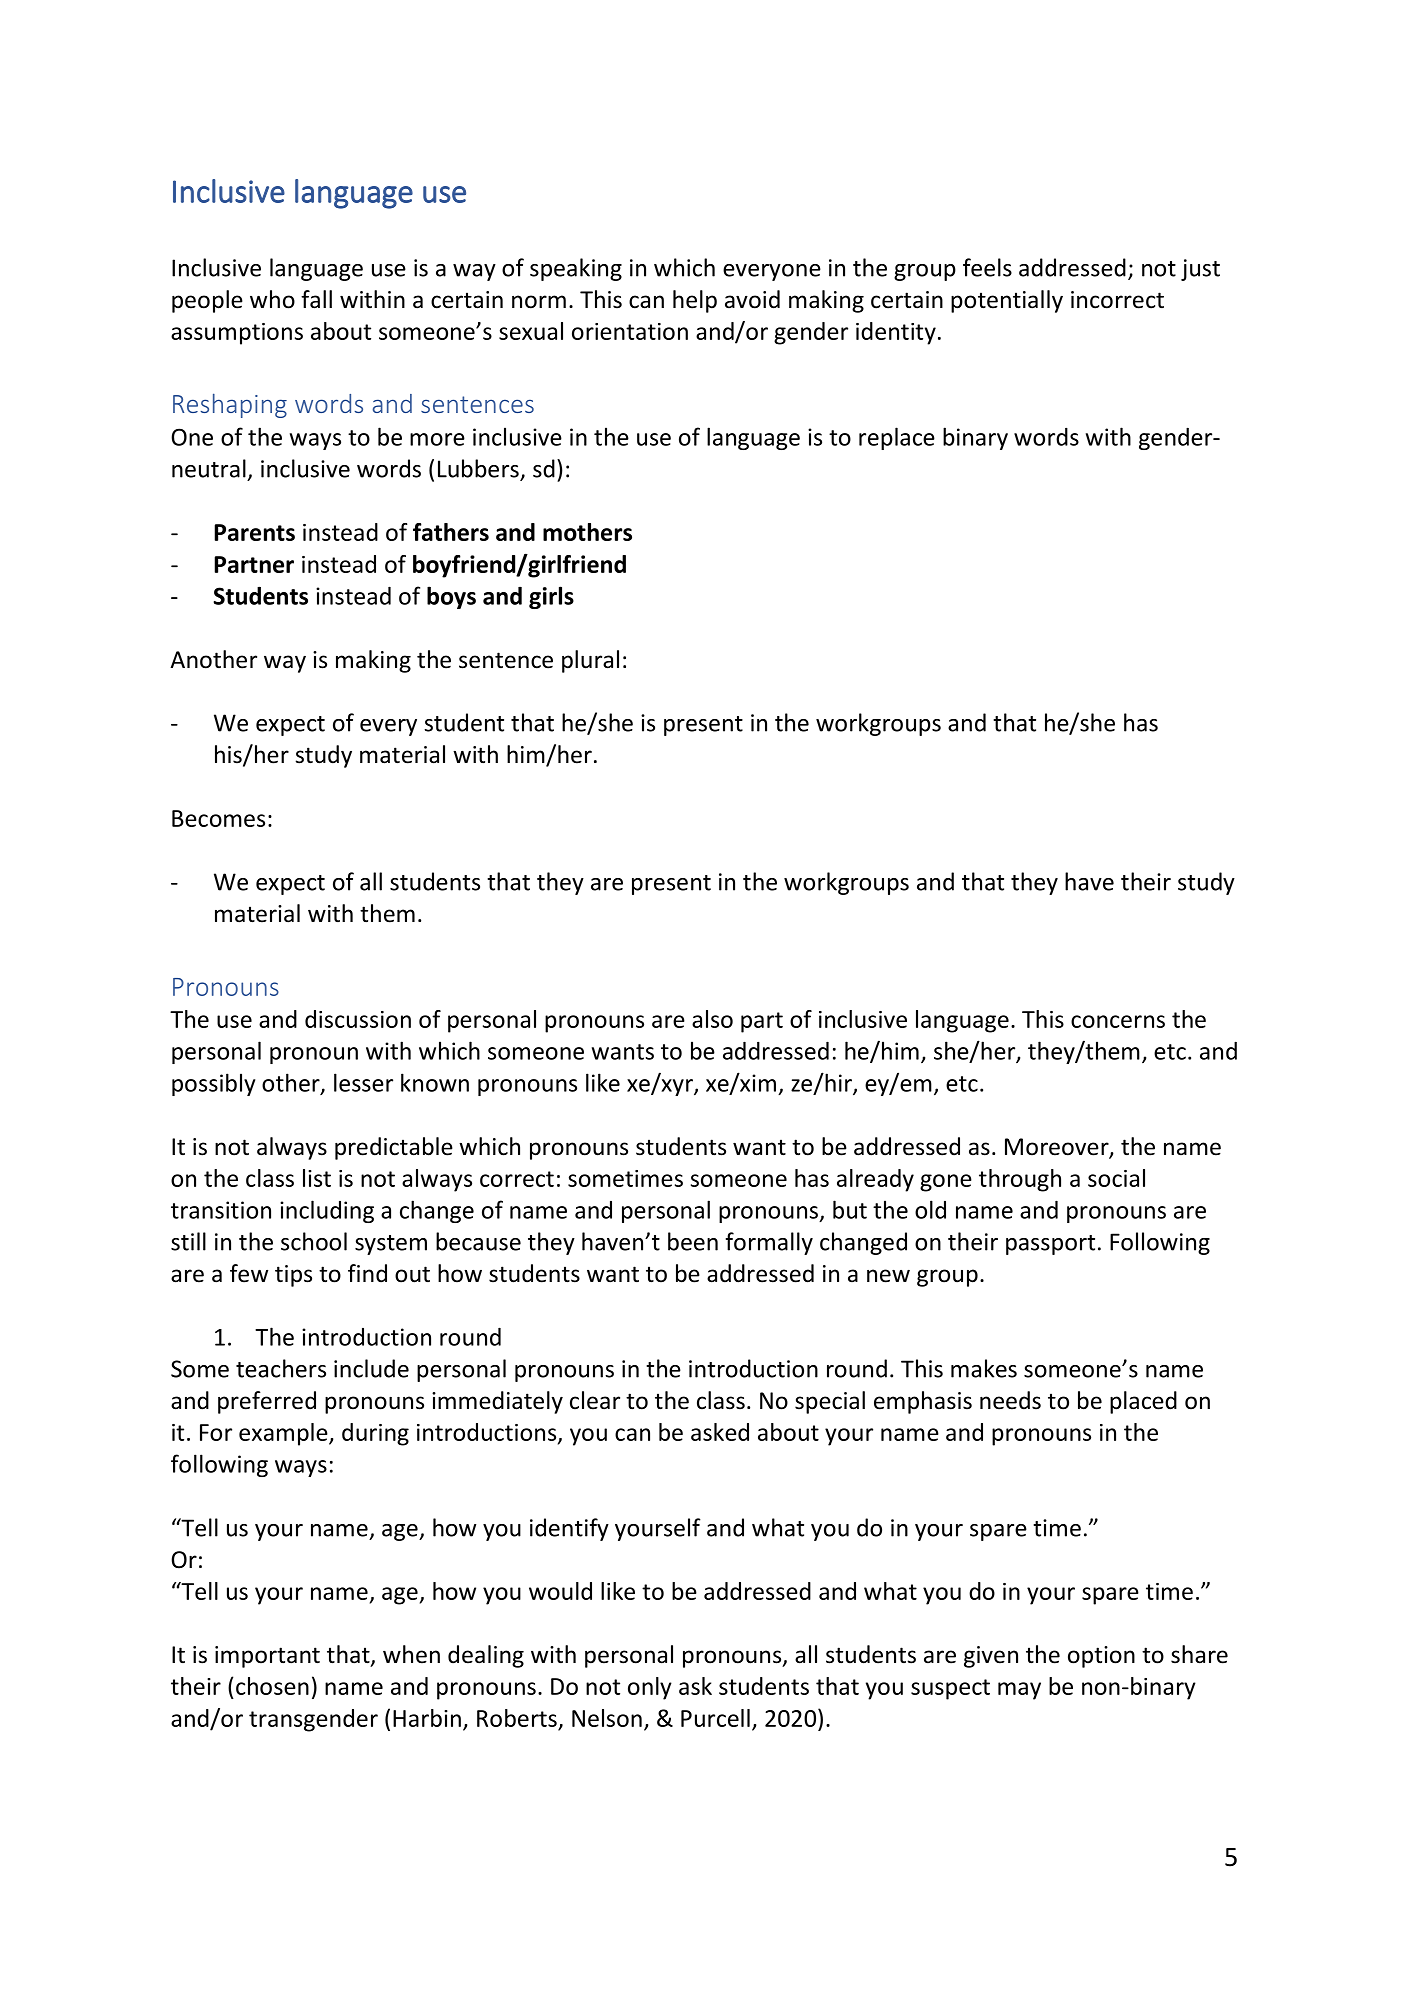 The image size is (1409, 1992). What do you see at coordinates (317, 1178) in the page?
I see `list` at bounding box center [317, 1178].
